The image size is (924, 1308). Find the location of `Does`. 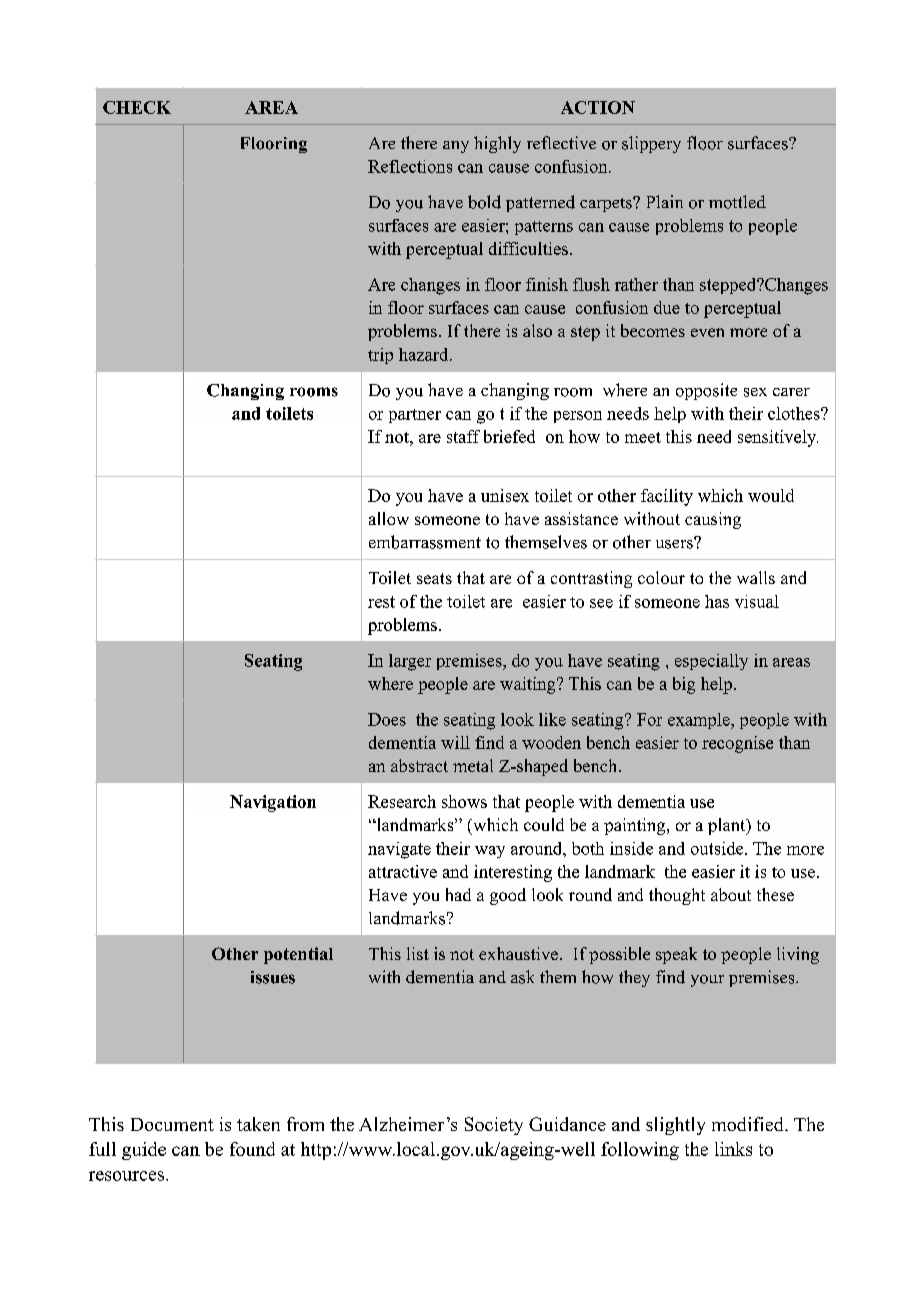

Does is located at coordinates (387, 719).
